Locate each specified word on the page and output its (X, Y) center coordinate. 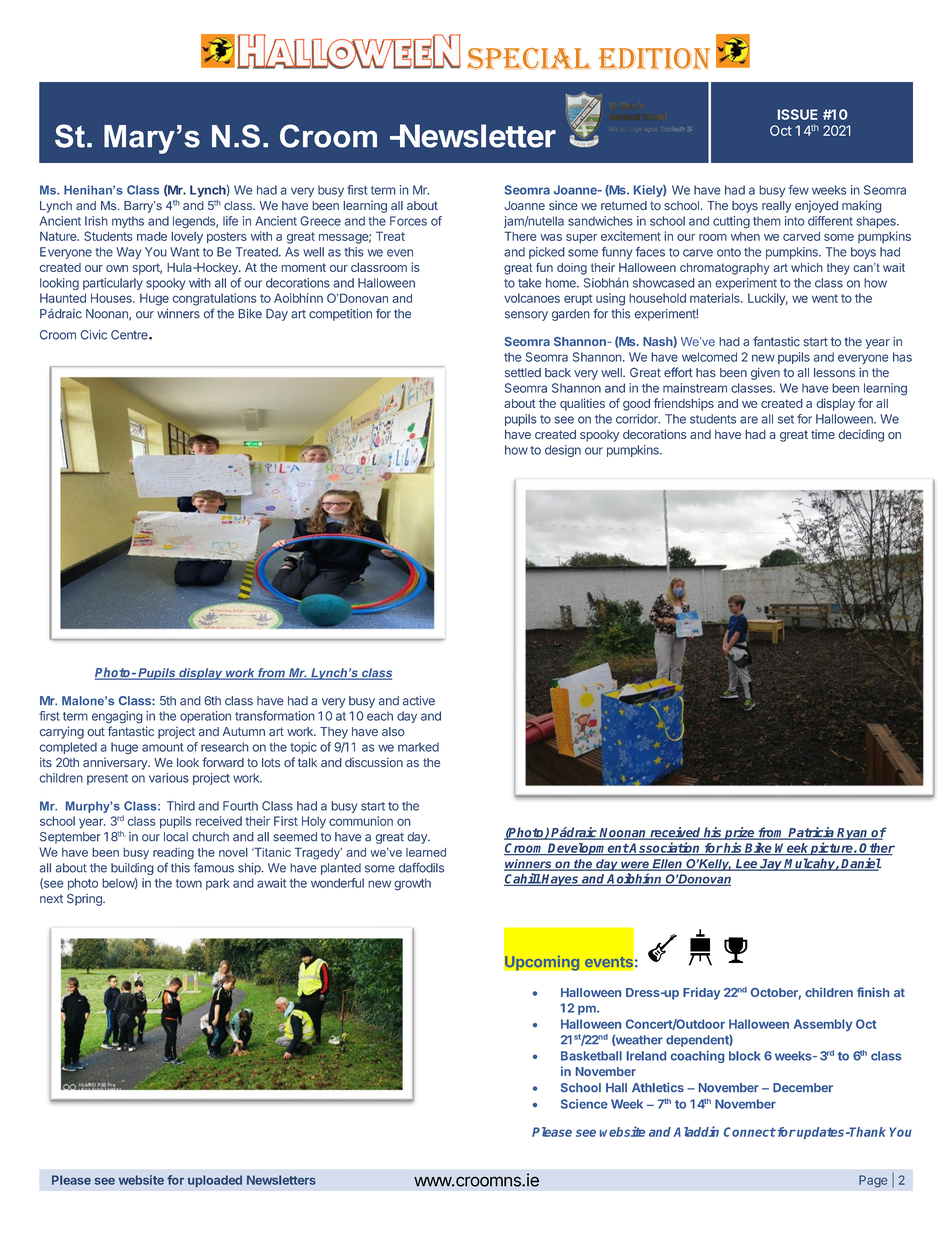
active (419, 701)
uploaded (215, 1181)
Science (584, 1104)
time (823, 434)
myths (128, 222)
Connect (750, 1132)
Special (529, 58)
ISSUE (798, 114)
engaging (117, 717)
